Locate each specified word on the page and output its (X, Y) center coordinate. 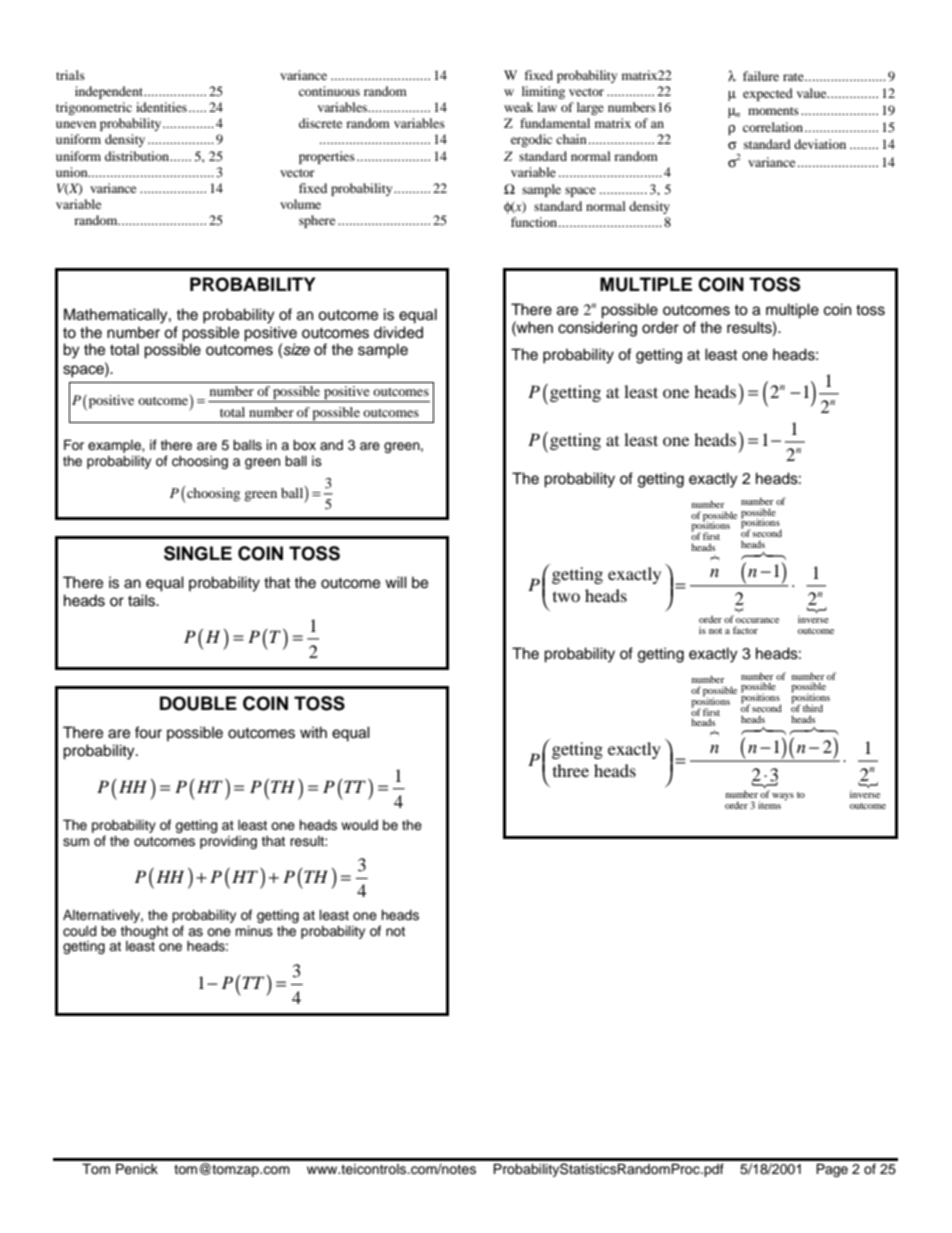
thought (144, 932)
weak (518, 107)
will (396, 582)
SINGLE (198, 553)
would (359, 825)
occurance (757, 620)
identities (161, 107)
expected (768, 94)
